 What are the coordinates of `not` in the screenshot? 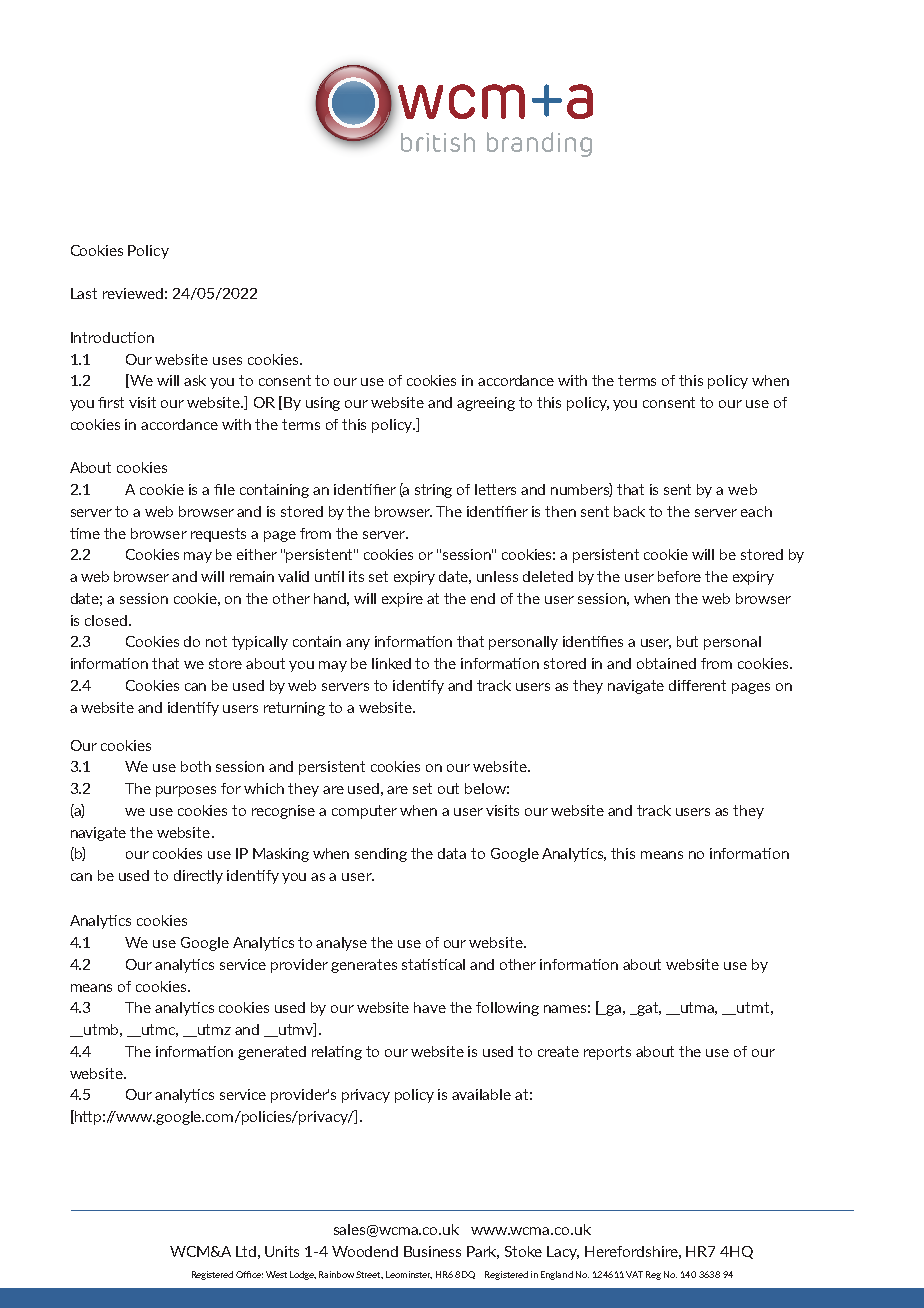 It's located at (216, 641).
